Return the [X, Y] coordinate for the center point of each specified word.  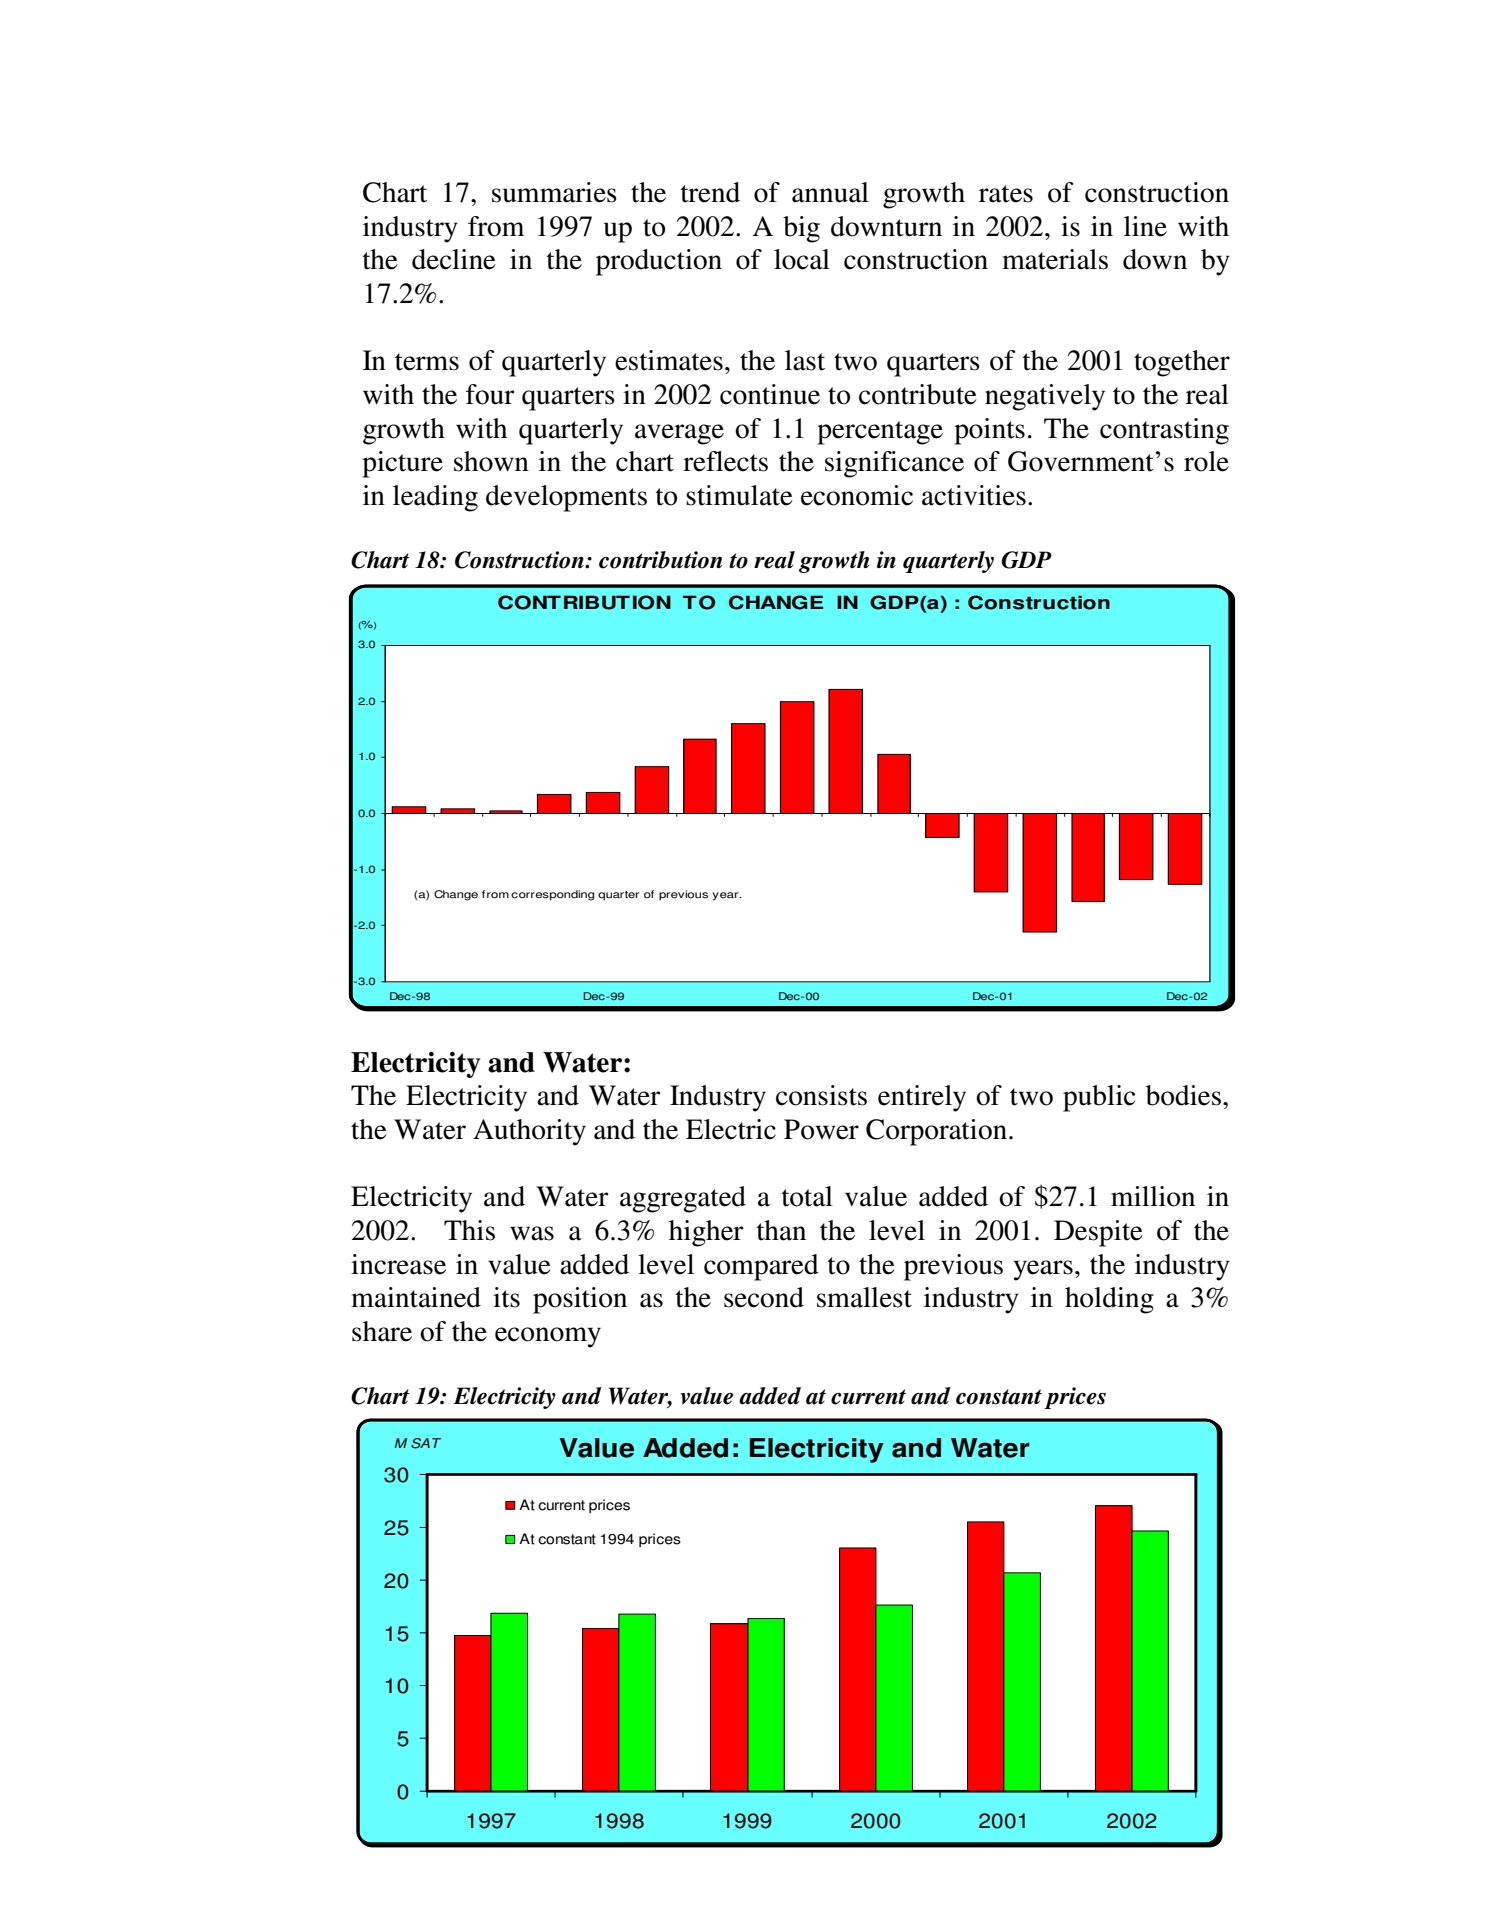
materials [1055, 259]
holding [1109, 1300]
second [764, 1297]
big [801, 229]
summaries [554, 192]
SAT [426, 1443]
